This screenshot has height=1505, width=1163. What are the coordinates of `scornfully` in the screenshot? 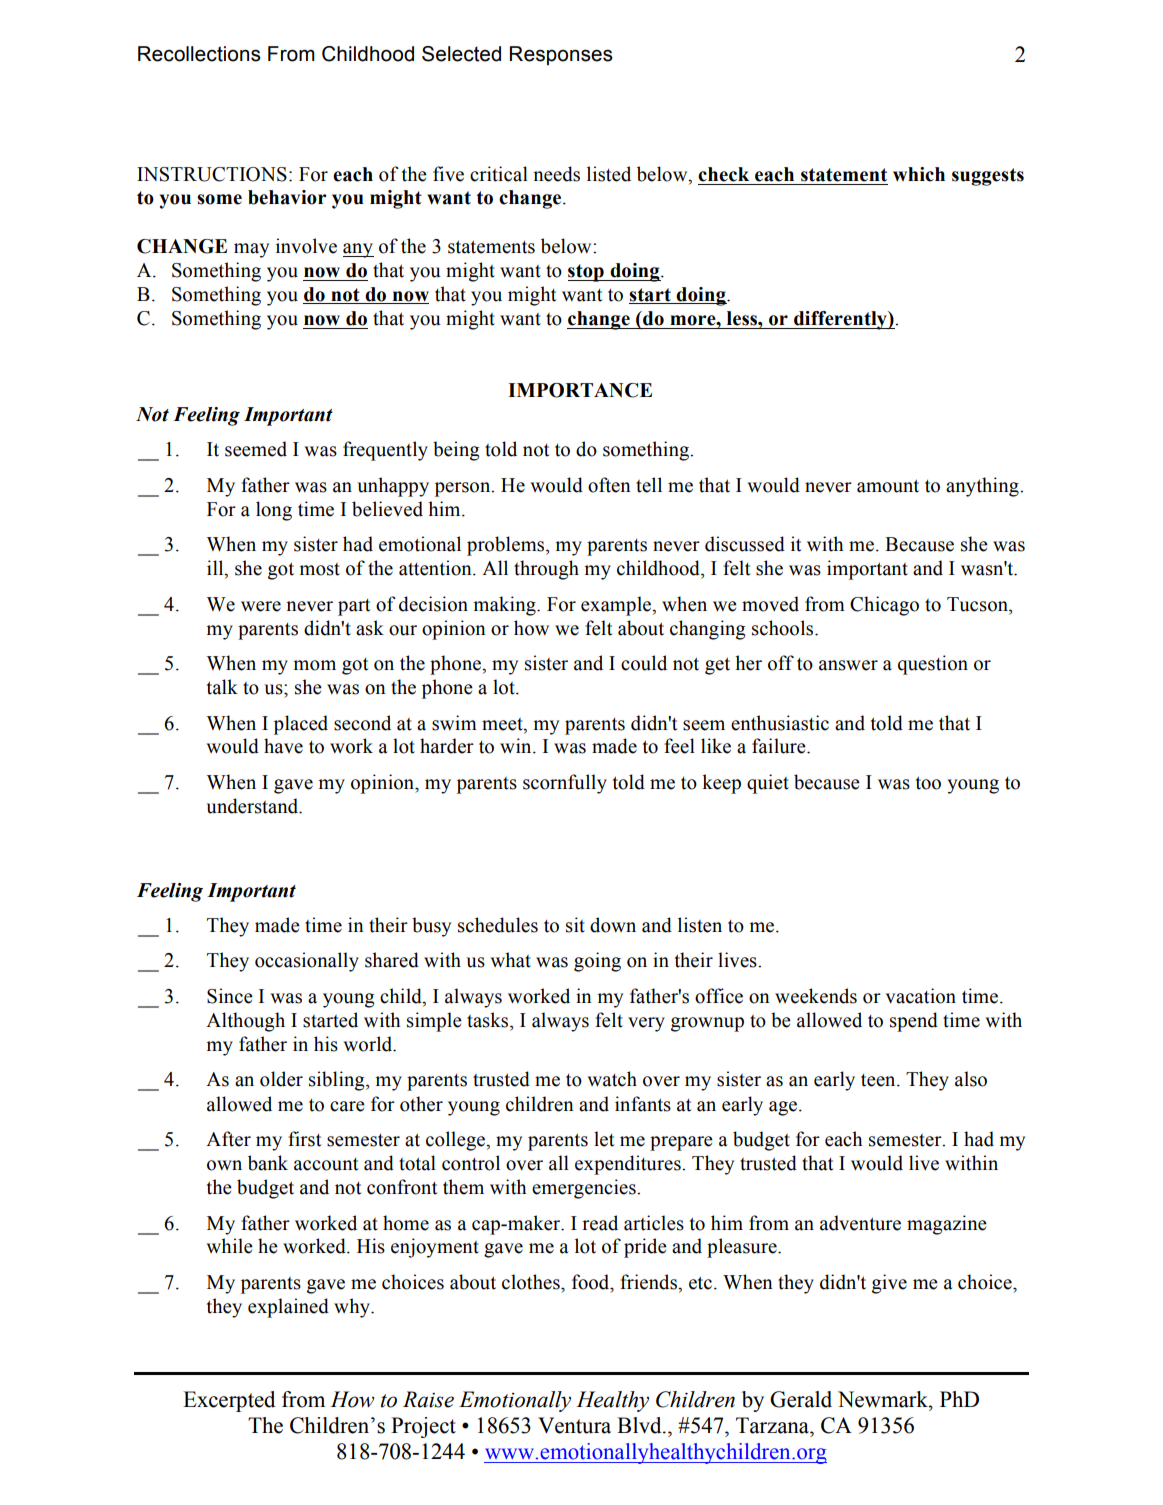 It's located at (565, 784).
